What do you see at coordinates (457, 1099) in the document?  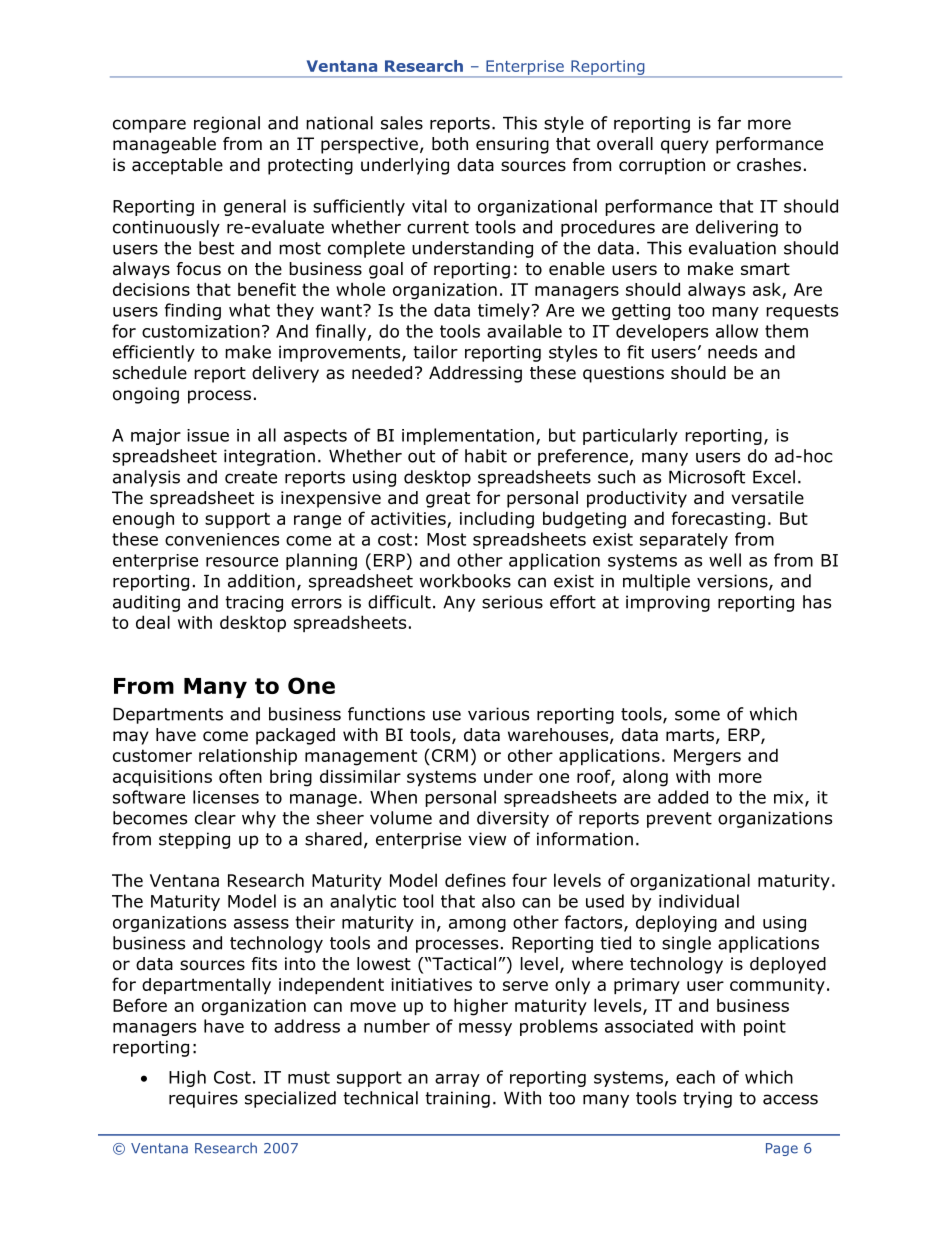 I see `training` at bounding box center [457, 1099].
